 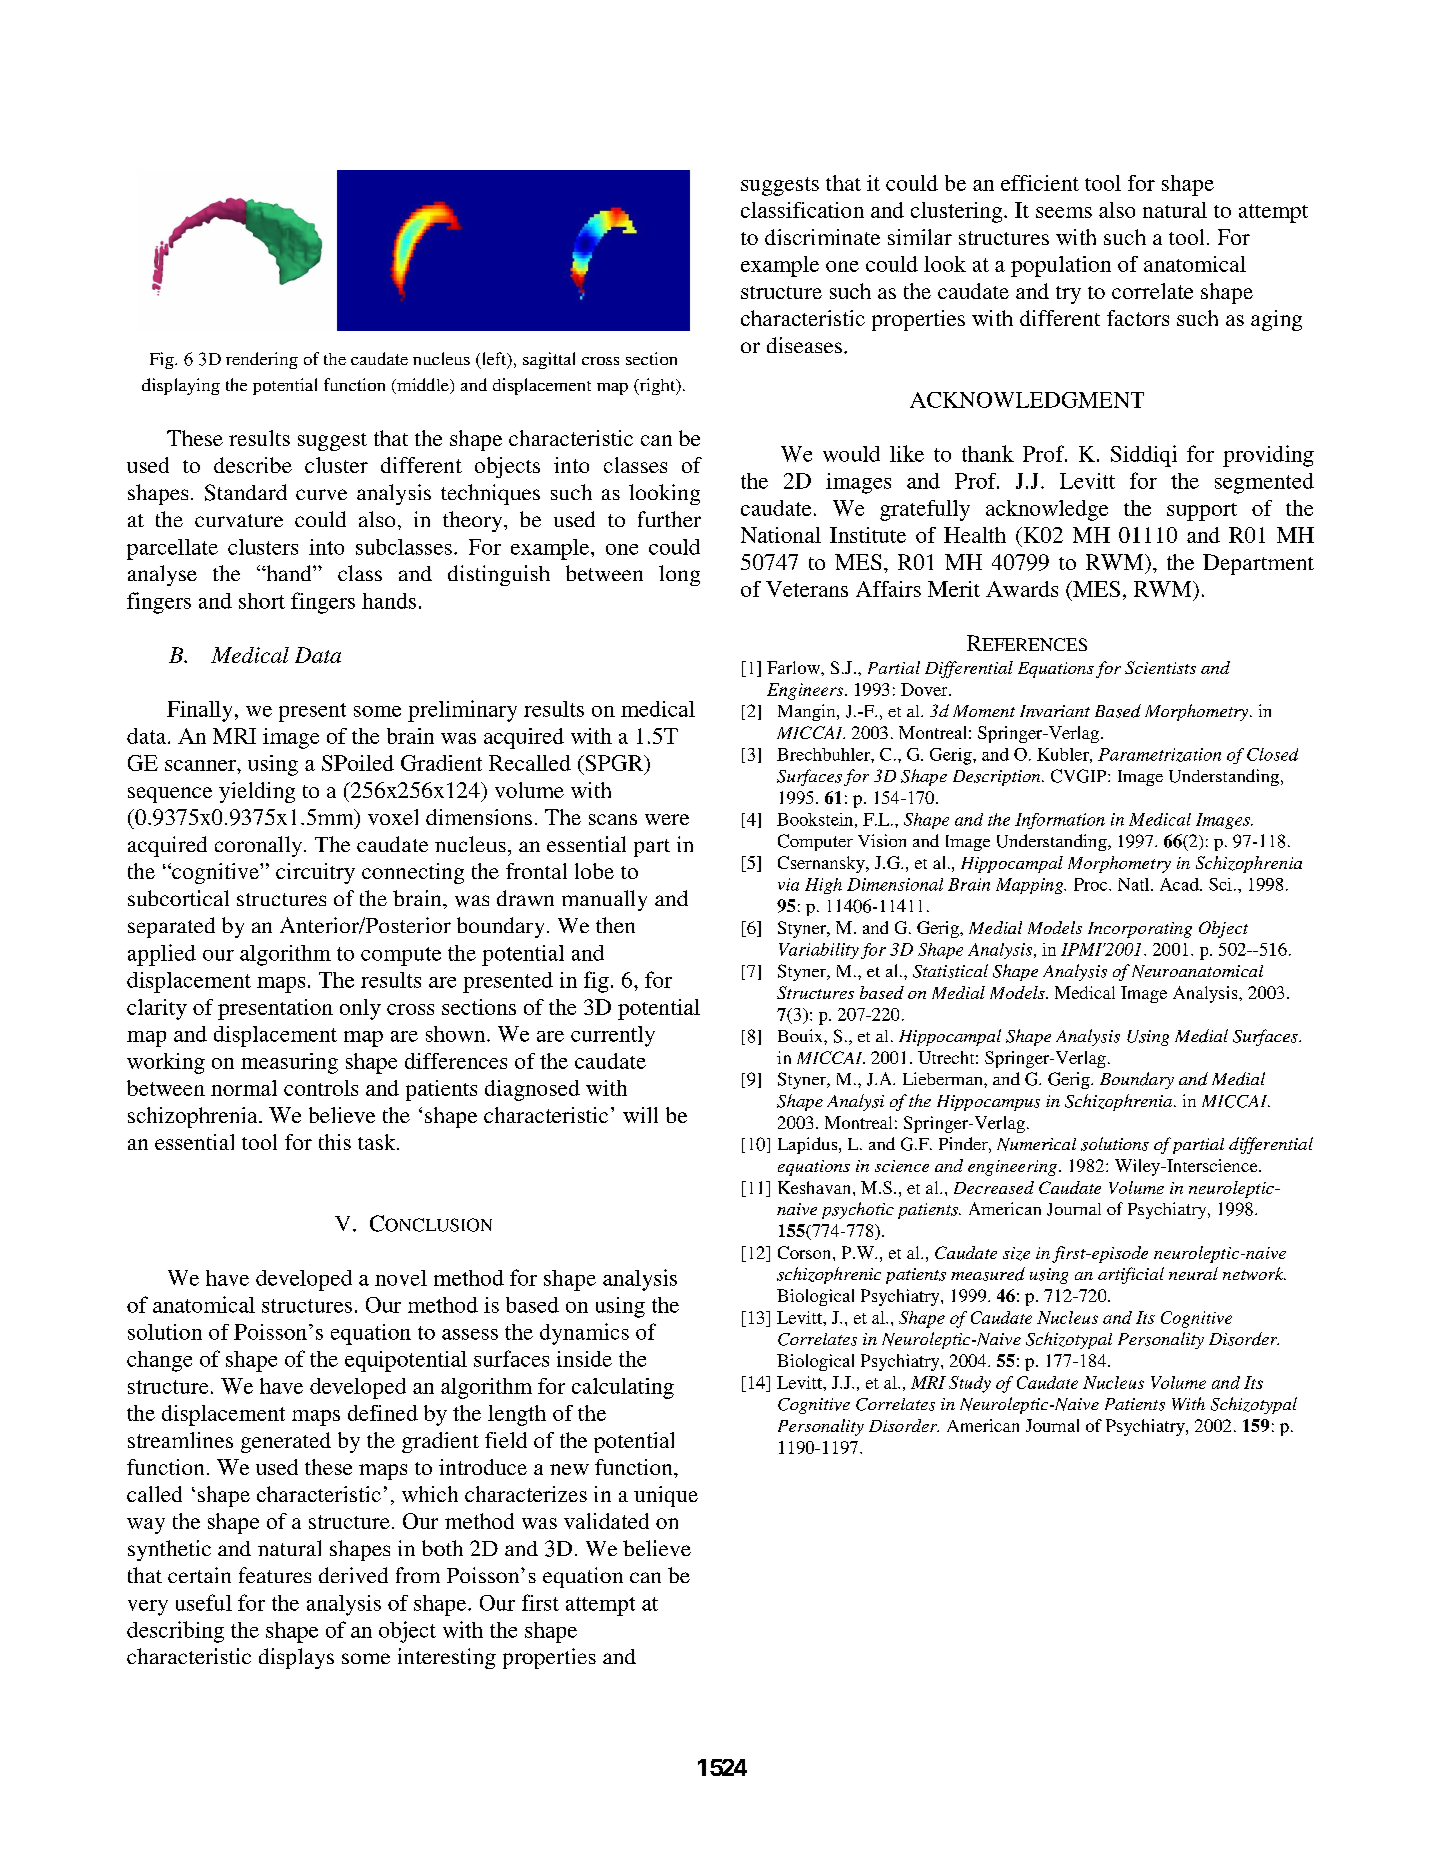 I want to click on Finally, so click(x=199, y=711).
